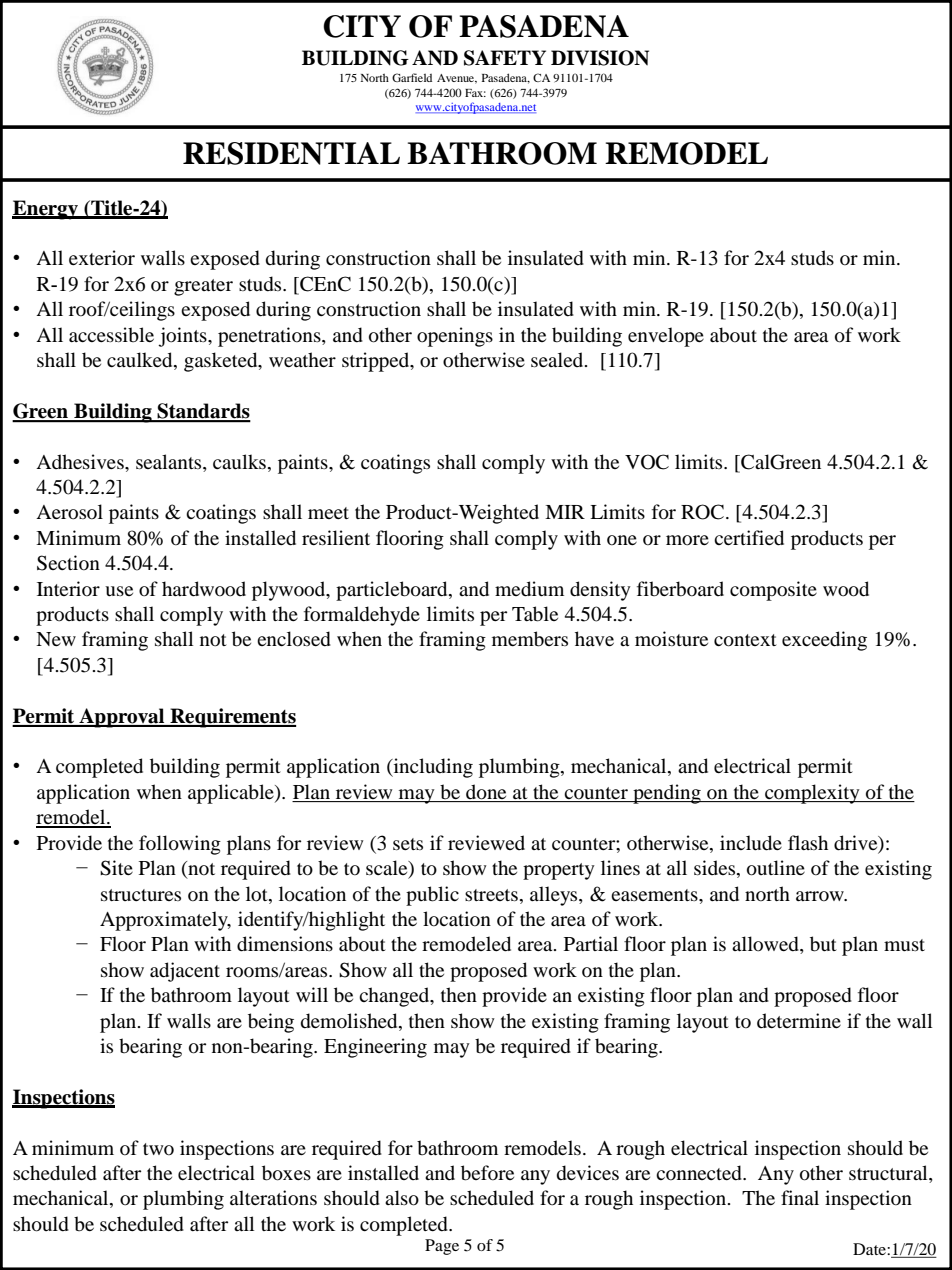  I want to click on but, so click(823, 944).
